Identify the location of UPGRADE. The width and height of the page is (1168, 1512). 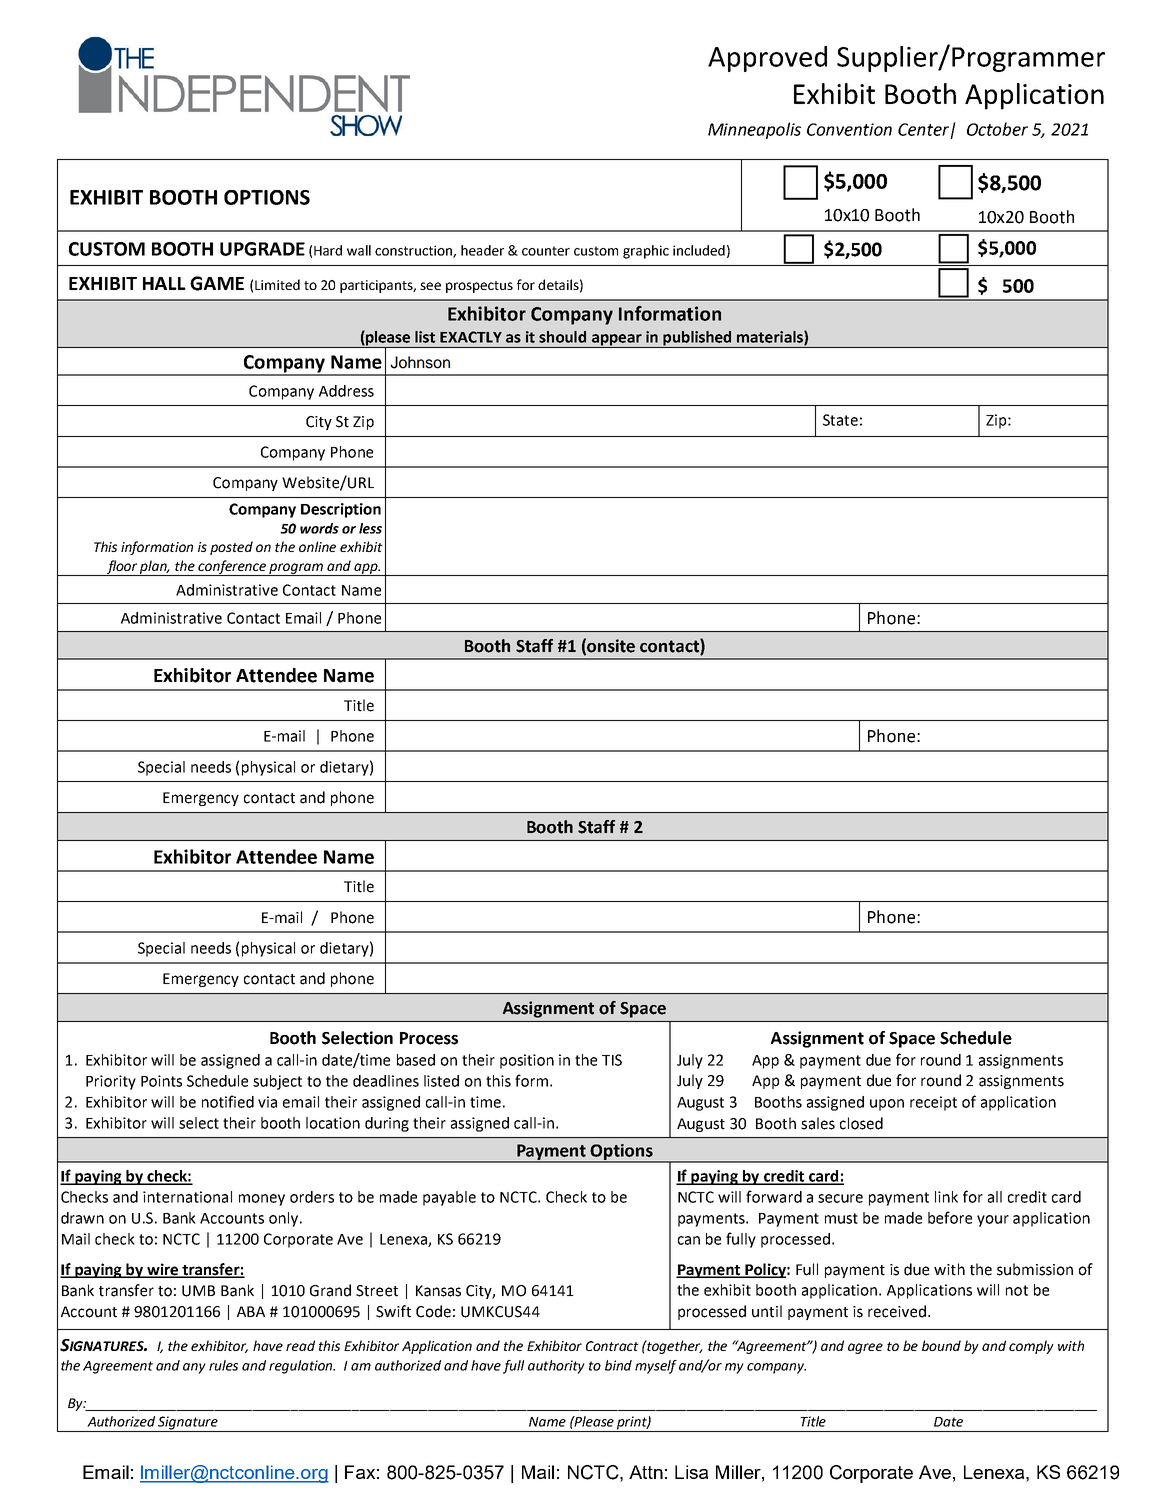
(262, 249).
